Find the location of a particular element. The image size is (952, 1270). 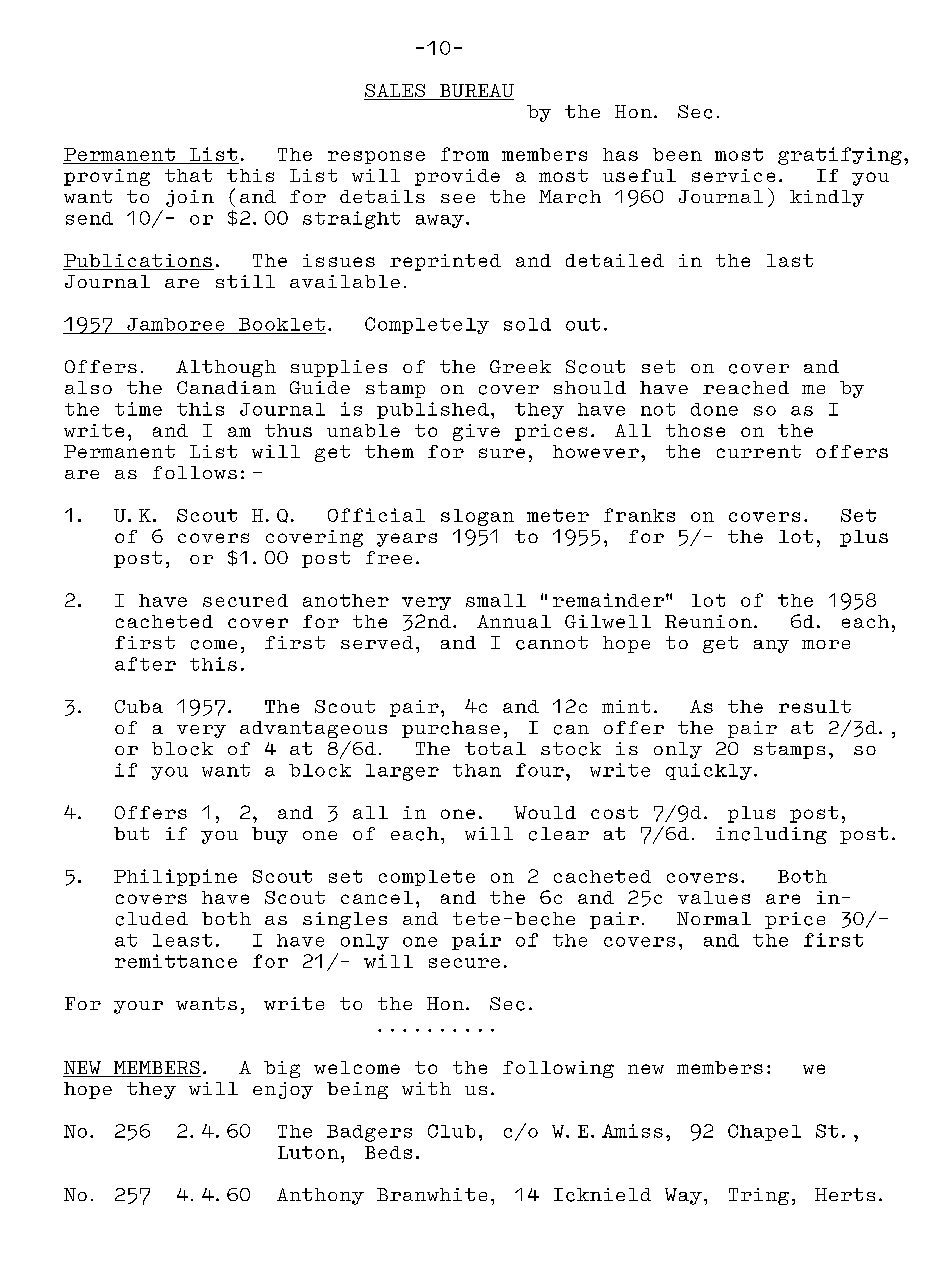

Canadian is located at coordinates (226, 387).
